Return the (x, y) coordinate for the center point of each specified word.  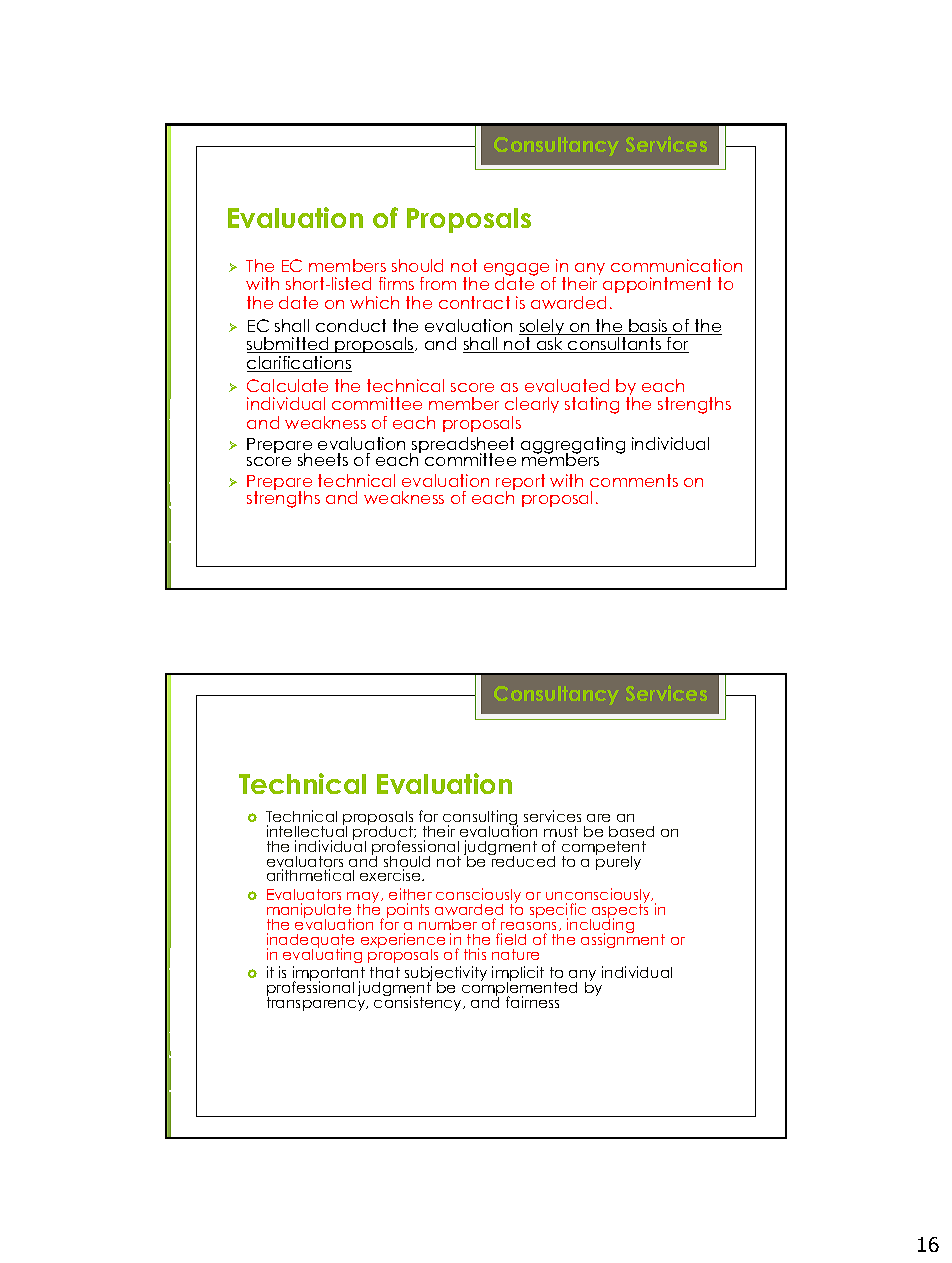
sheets (323, 459)
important (329, 975)
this (475, 954)
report (520, 483)
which (374, 302)
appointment (657, 287)
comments (634, 480)
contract (474, 302)
